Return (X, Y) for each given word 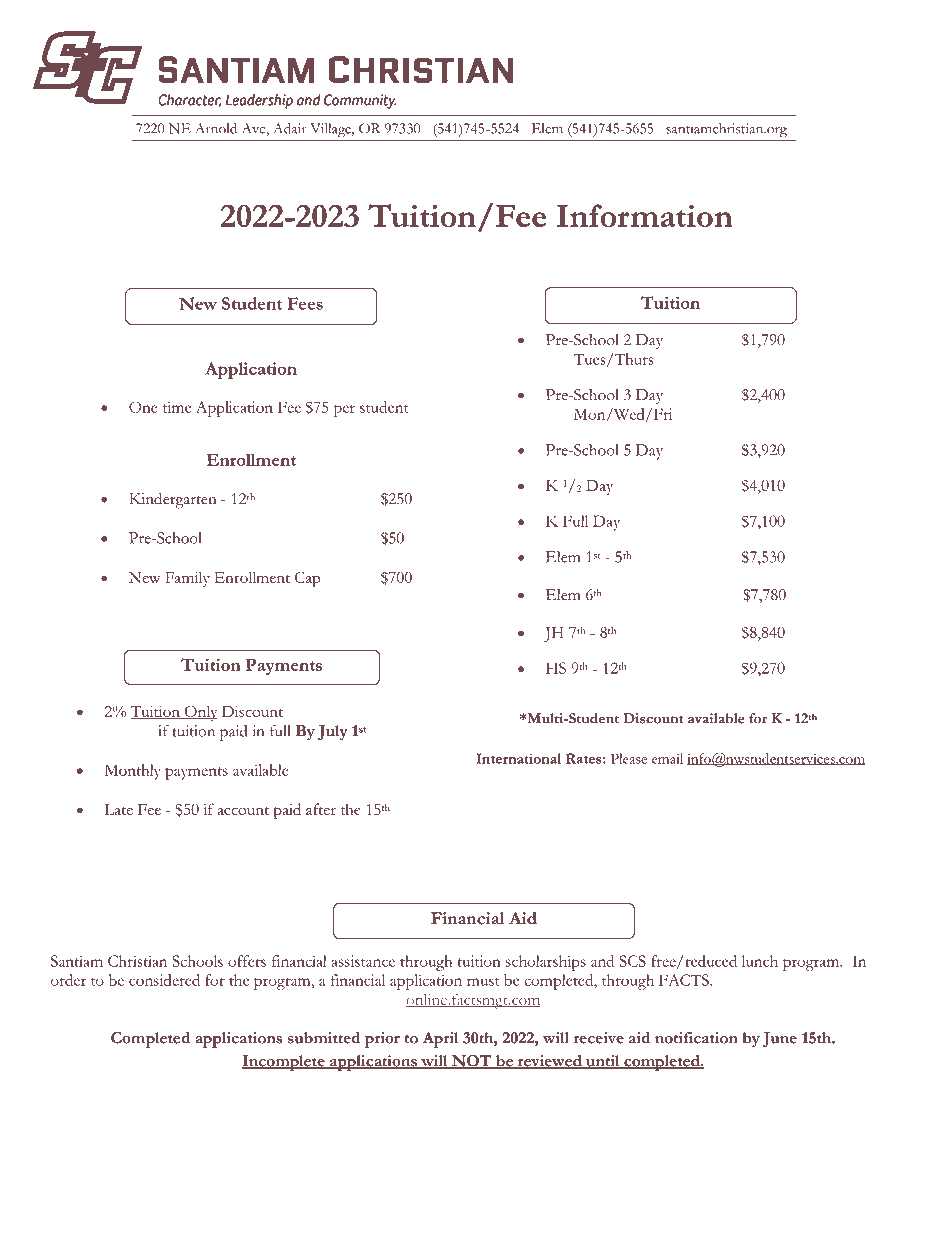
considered (164, 980)
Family (187, 579)
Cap (307, 579)
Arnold (216, 128)
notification (696, 1038)
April (440, 1040)
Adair (290, 128)
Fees (305, 303)
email (667, 758)
